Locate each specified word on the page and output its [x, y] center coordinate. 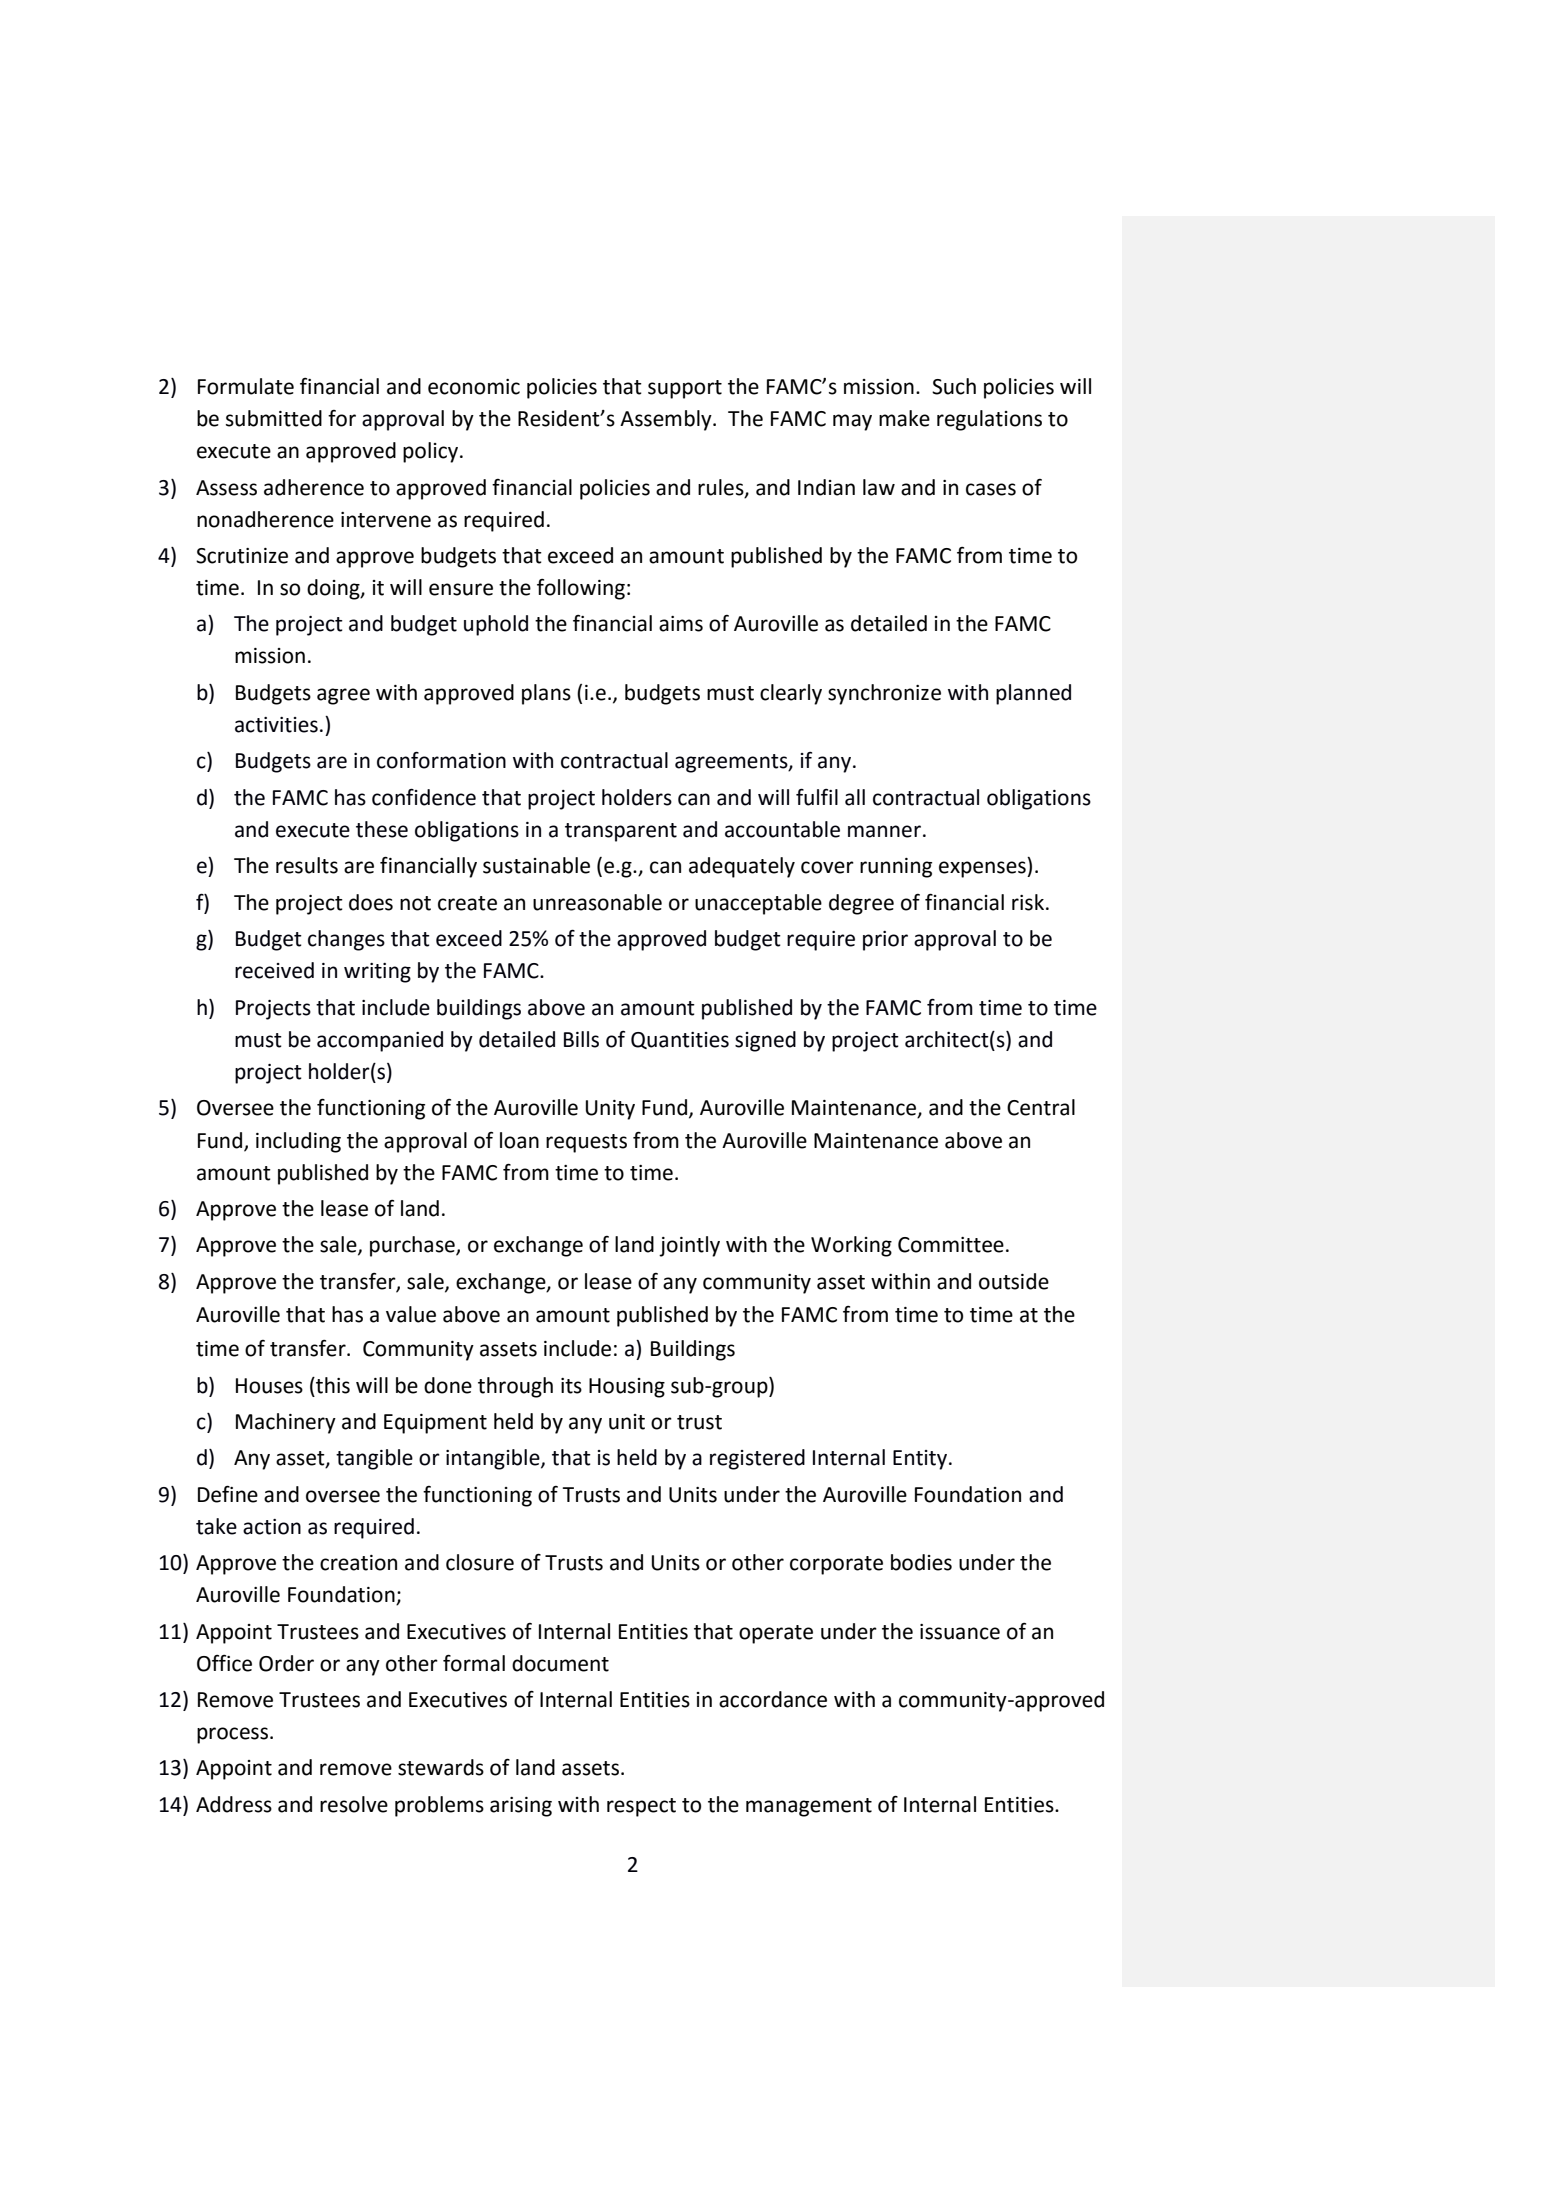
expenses [983, 869]
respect [641, 1807]
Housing [627, 1388]
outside [1014, 1281]
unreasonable [597, 902]
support [685, 389]
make [904, 418]
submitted [274, 418]
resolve [354, 1804]
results [307, 865]
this [332, 1385]
